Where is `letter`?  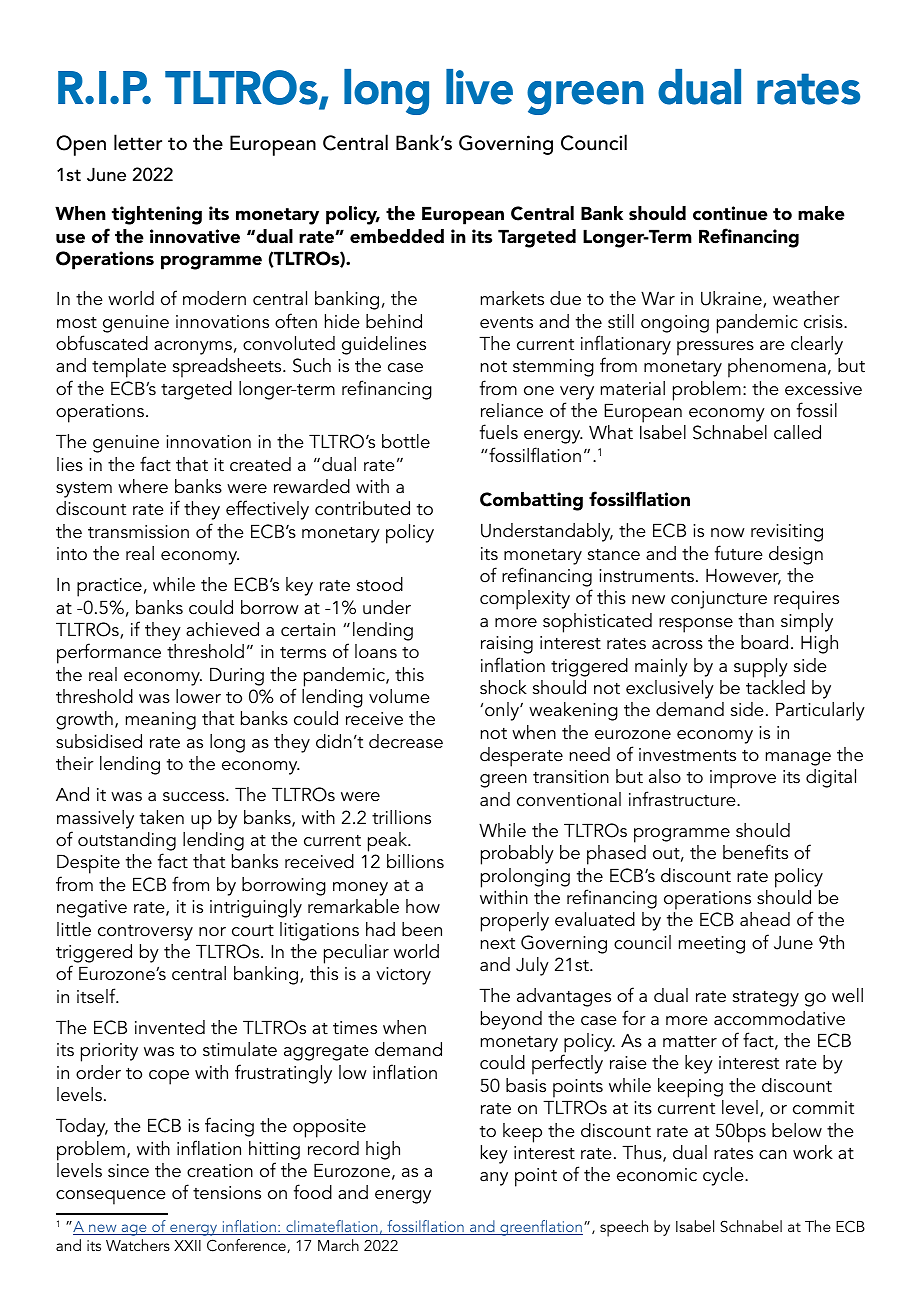
letter is located at coordinates (138, 142).
